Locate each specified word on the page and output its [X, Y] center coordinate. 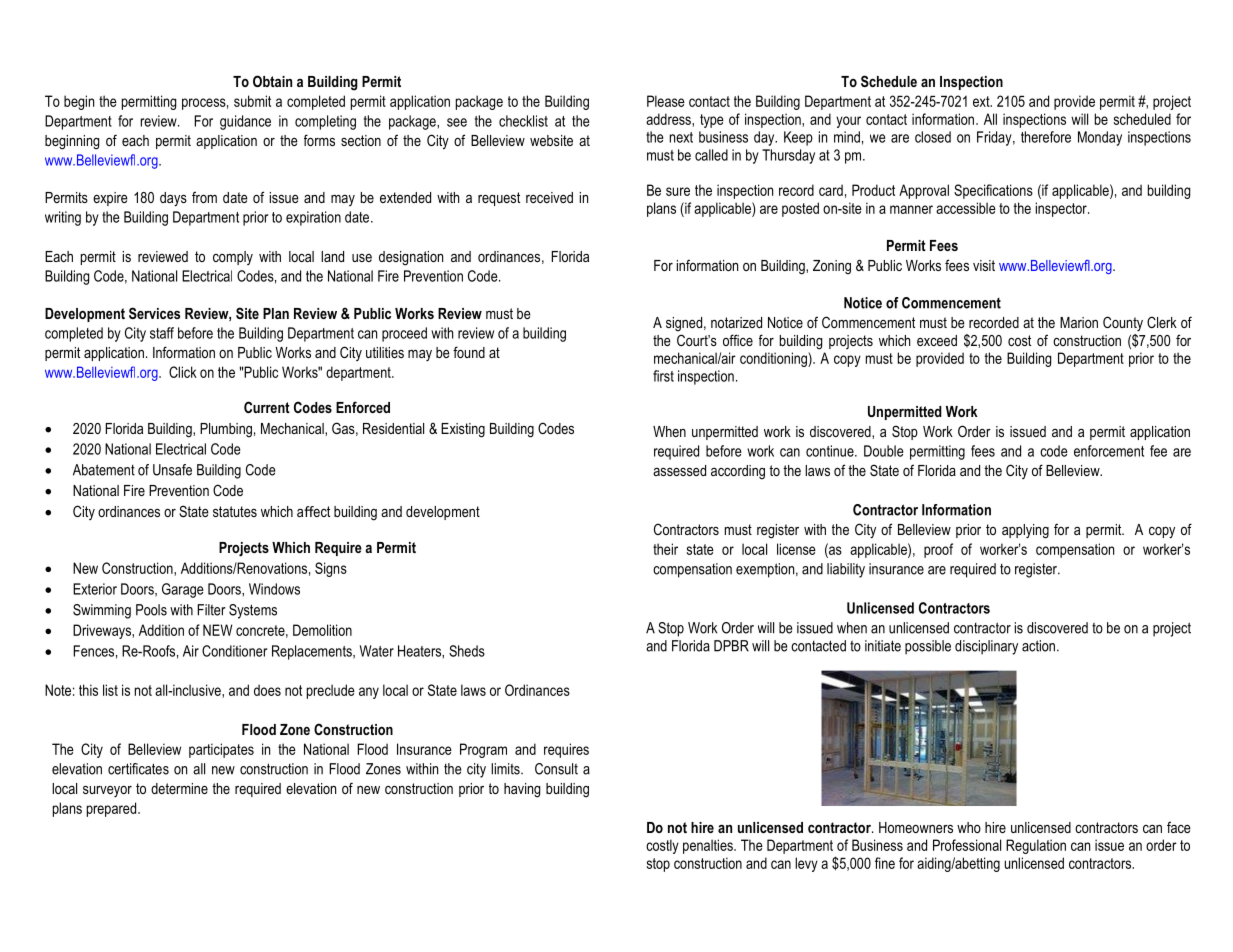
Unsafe [172, 470]
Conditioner [234, 651]
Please [666, 101]
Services [154, 313]
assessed [679, 470]
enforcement [1109, 451]
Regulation [1036, 846]
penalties [709, 846]
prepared [113, 809]
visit [984, 265]
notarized [736, 322]
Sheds [467, 651]
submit [252, 101]
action [1038, 646]
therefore [1046, 137]
